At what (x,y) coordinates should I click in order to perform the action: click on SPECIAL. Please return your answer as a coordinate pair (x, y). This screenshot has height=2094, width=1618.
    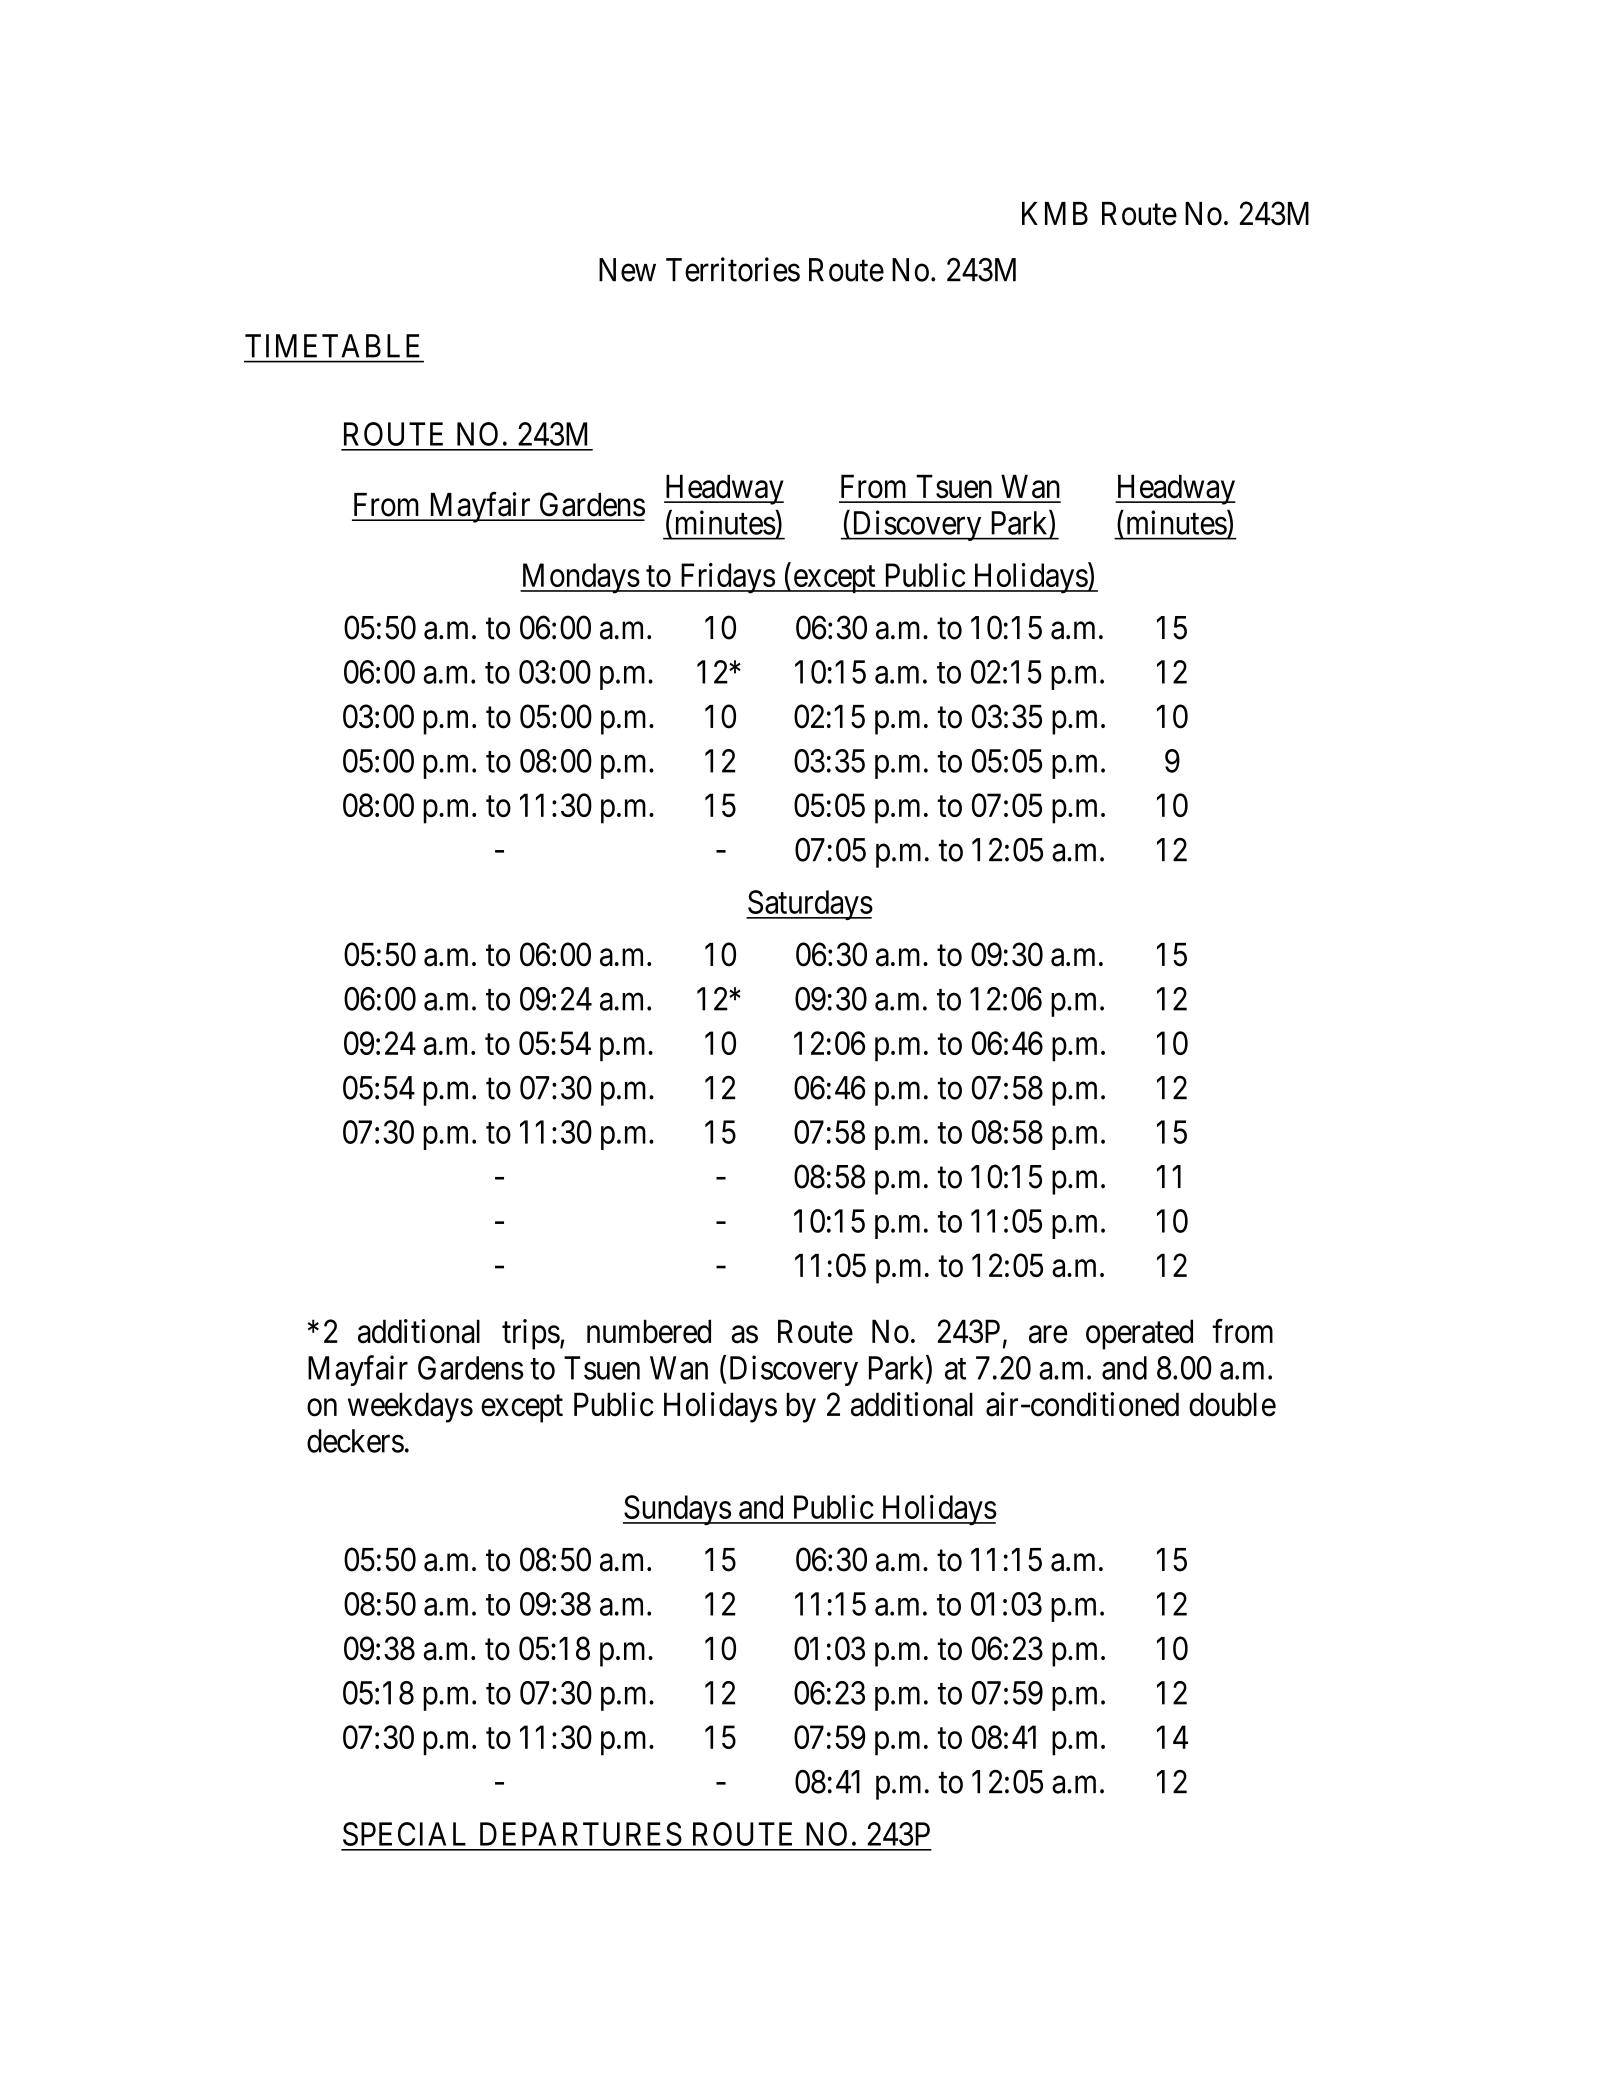
    Looking at the image, I should click on (404, 1834).
